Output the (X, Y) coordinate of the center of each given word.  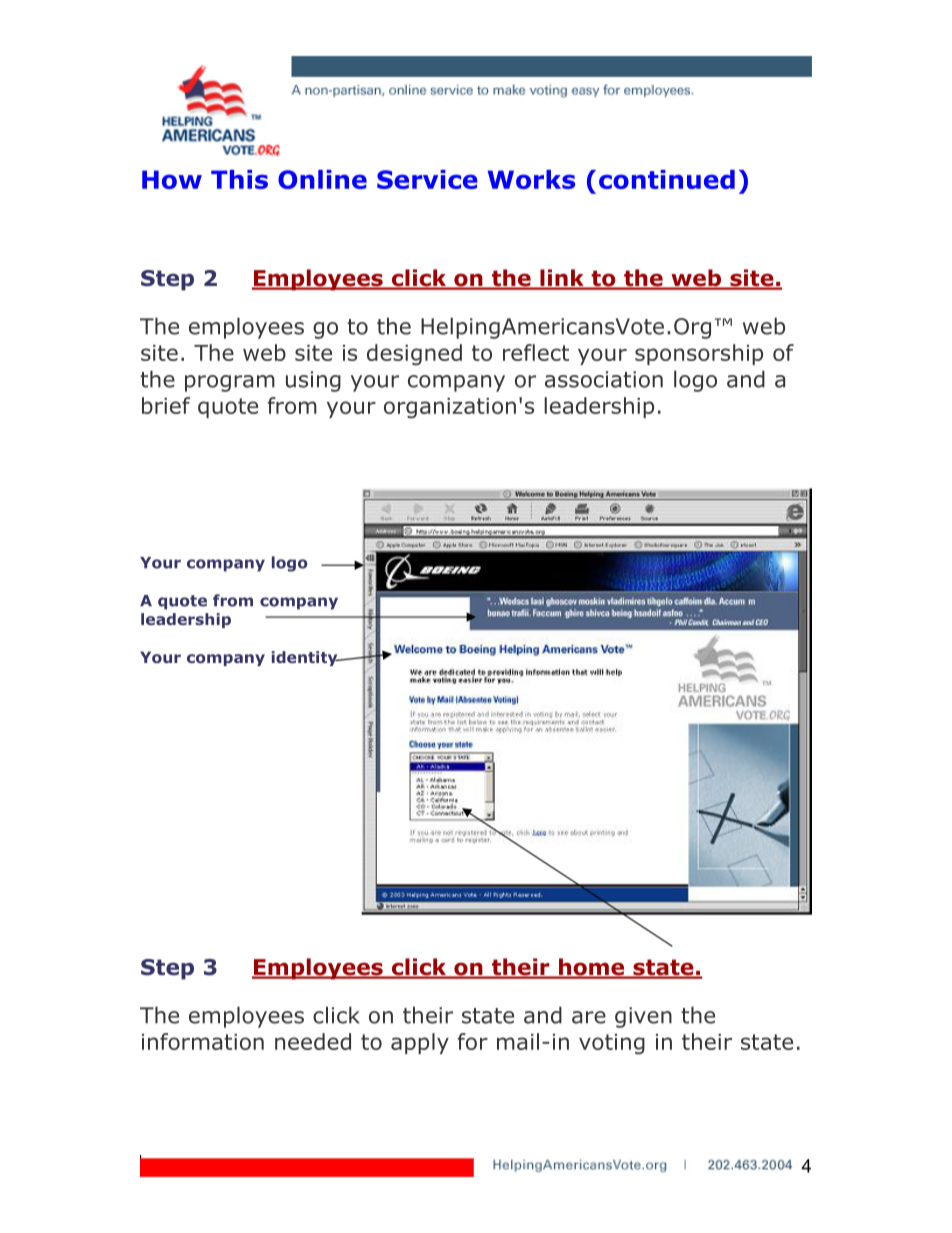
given (643, 1017)
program (230, 383)
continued (667, 179)
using (313, 381)
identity (305, 658)
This (239, 179)
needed (313, 1041)
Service (427, 179)
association (604, 379)
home (591, 968)
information (203, 1041)
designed (414, 354)
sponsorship (699, 354)
